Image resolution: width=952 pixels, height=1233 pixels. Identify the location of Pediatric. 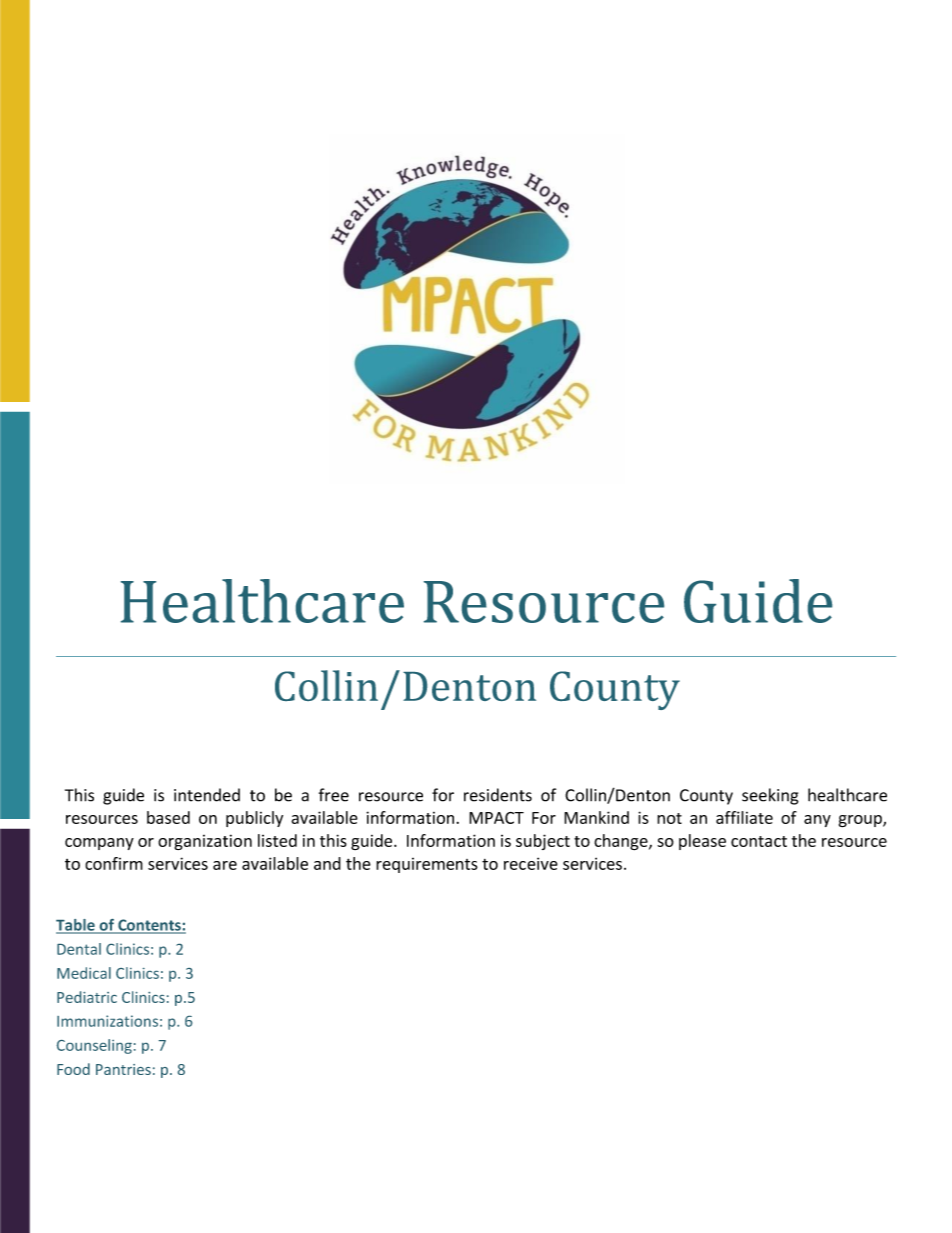
(87, 997).
